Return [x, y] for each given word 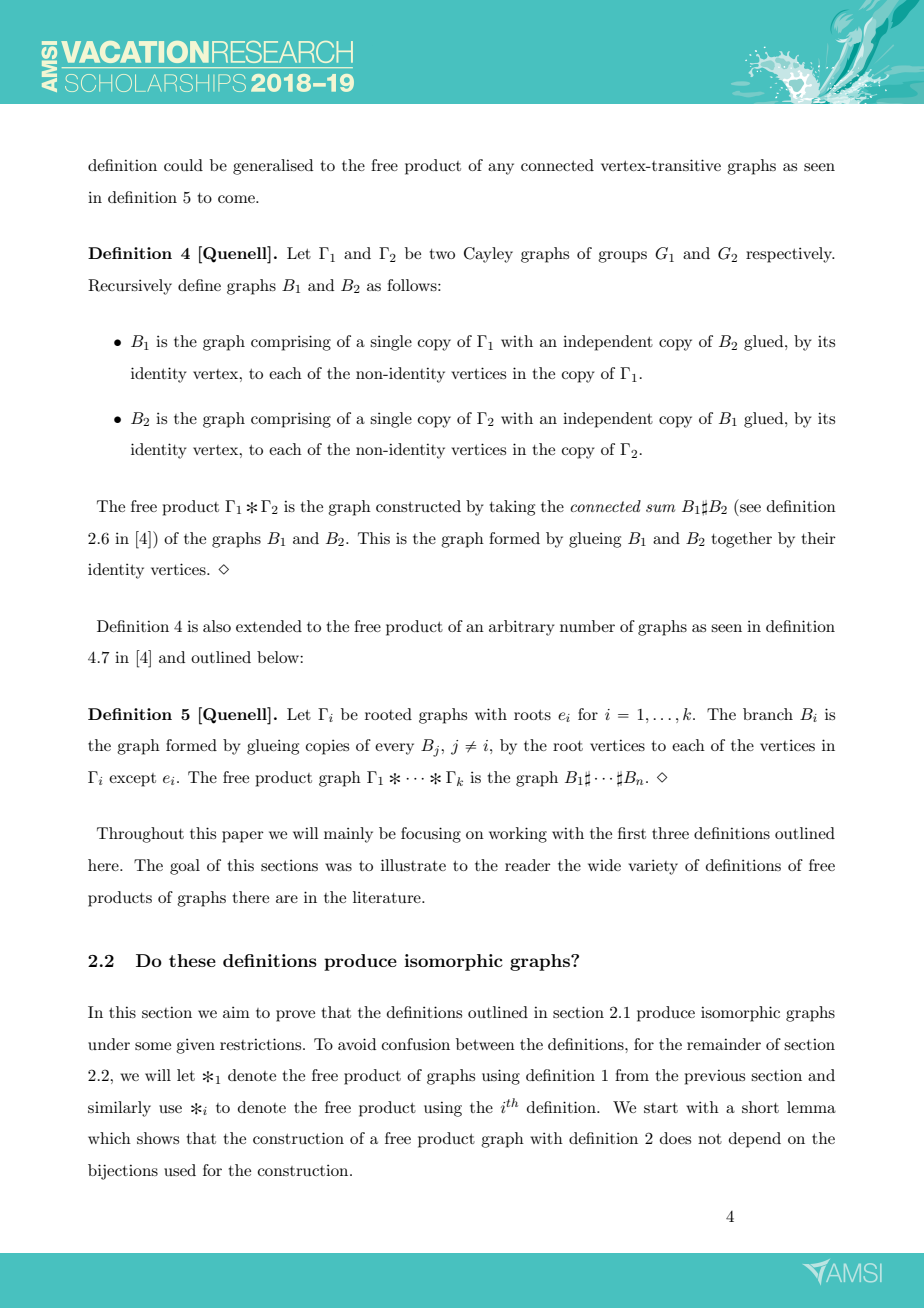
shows [158, 1138]
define [199, 285]
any [501, 169]
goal [185, 867]
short [760, 1107]
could [183, 165]
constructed [418, 506]
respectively [790, 255]
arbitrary [522, 628]
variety [653, 867]
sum [660, 508]
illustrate [413, 865]
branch [768, 714]
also [217, 626]
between [485, 1044]
